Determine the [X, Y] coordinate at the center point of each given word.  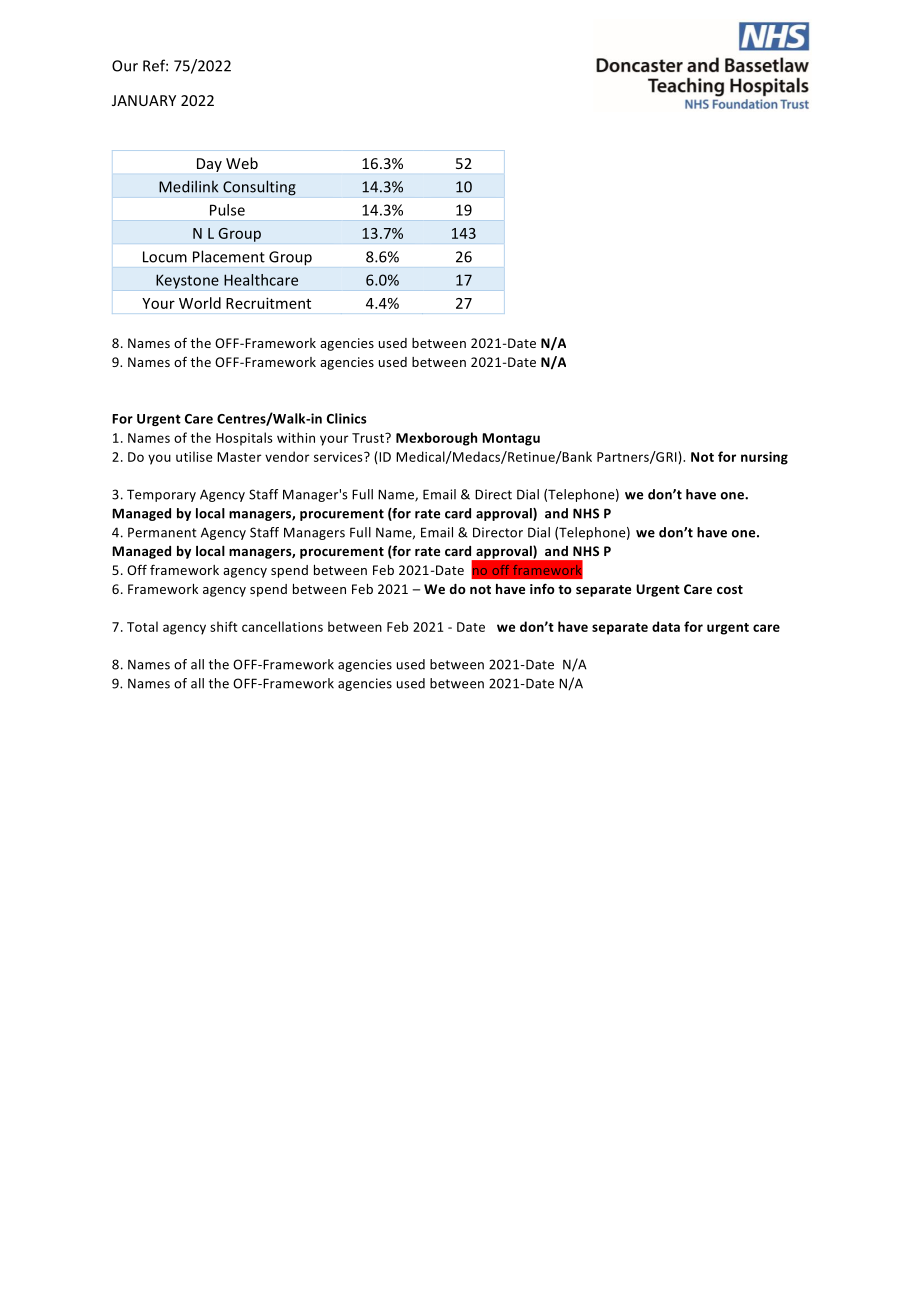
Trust [369, 438]
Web [242, 163]
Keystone [187, 281]
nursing [764, 458]
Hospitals [244, 439]
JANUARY [144, 100]
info [542, 588]
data [666, 626]
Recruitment [268, 303]
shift [224, 626]
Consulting [259, 188]
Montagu [511, 439]
